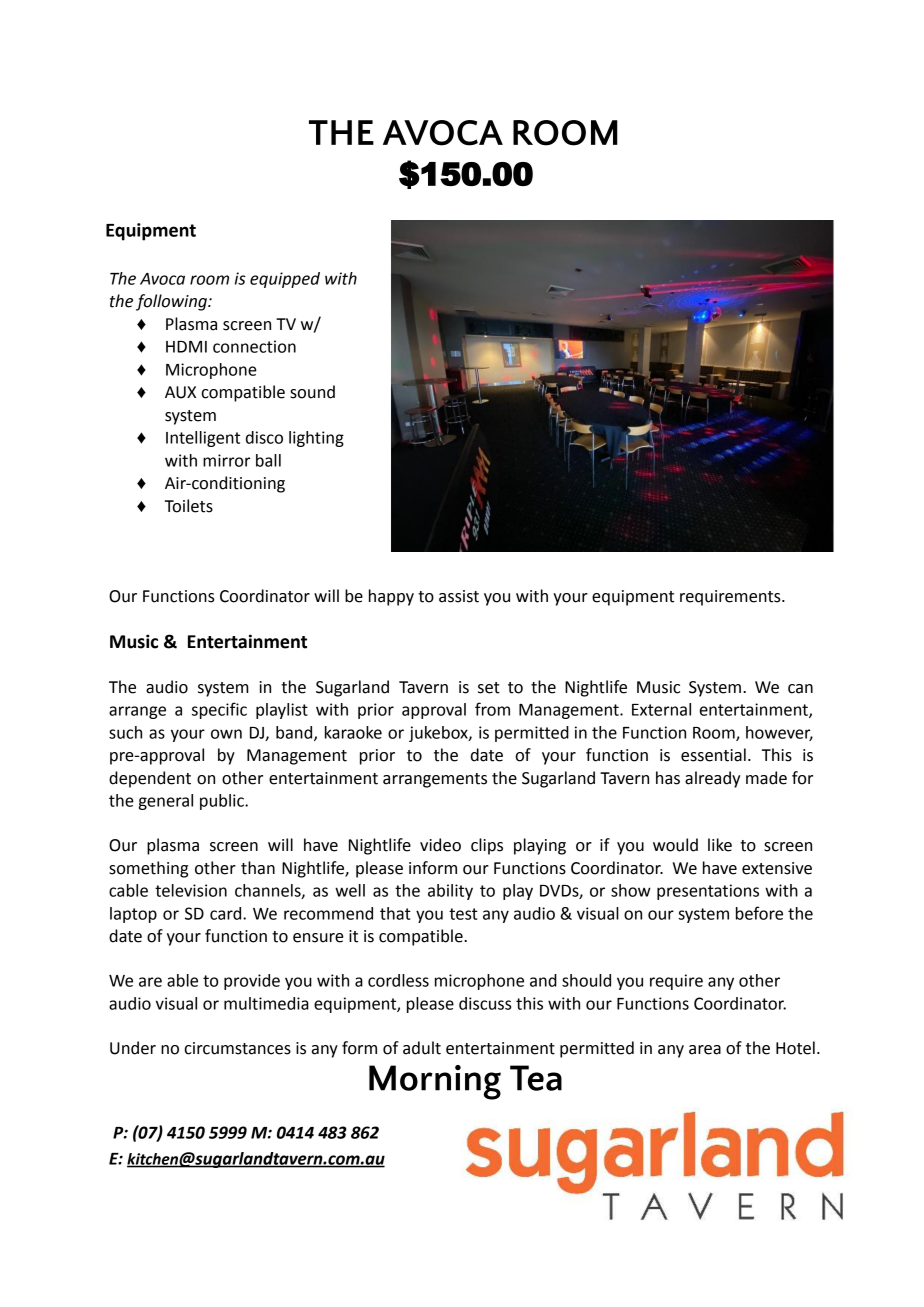 The width and height of the page is (924, 1307). What do you see at coordinates (237, 1048) in the page?
I see `circumstances` at bounding box center [237, 1048].
